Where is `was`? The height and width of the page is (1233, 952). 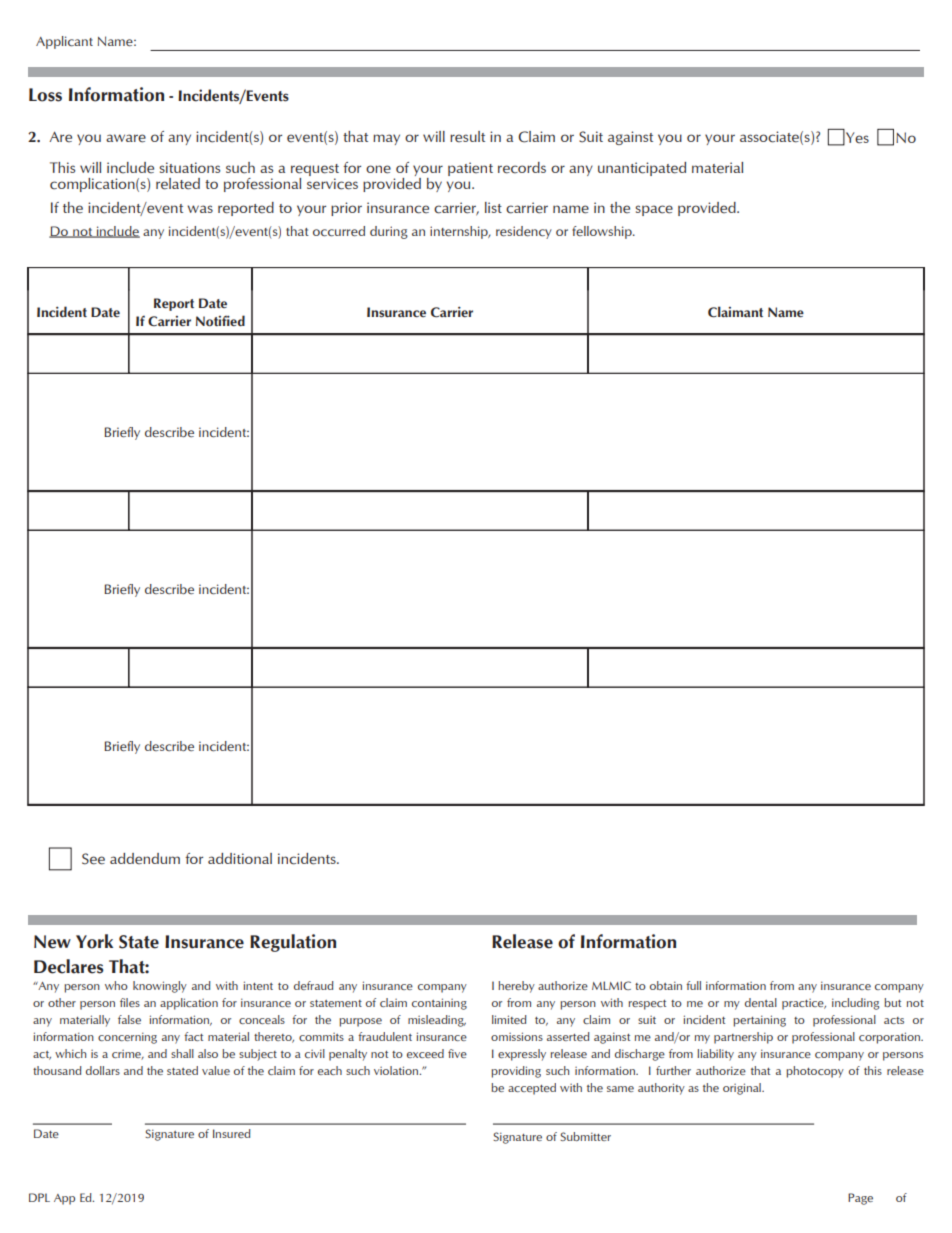 was is located at coordinates (200, 209).
